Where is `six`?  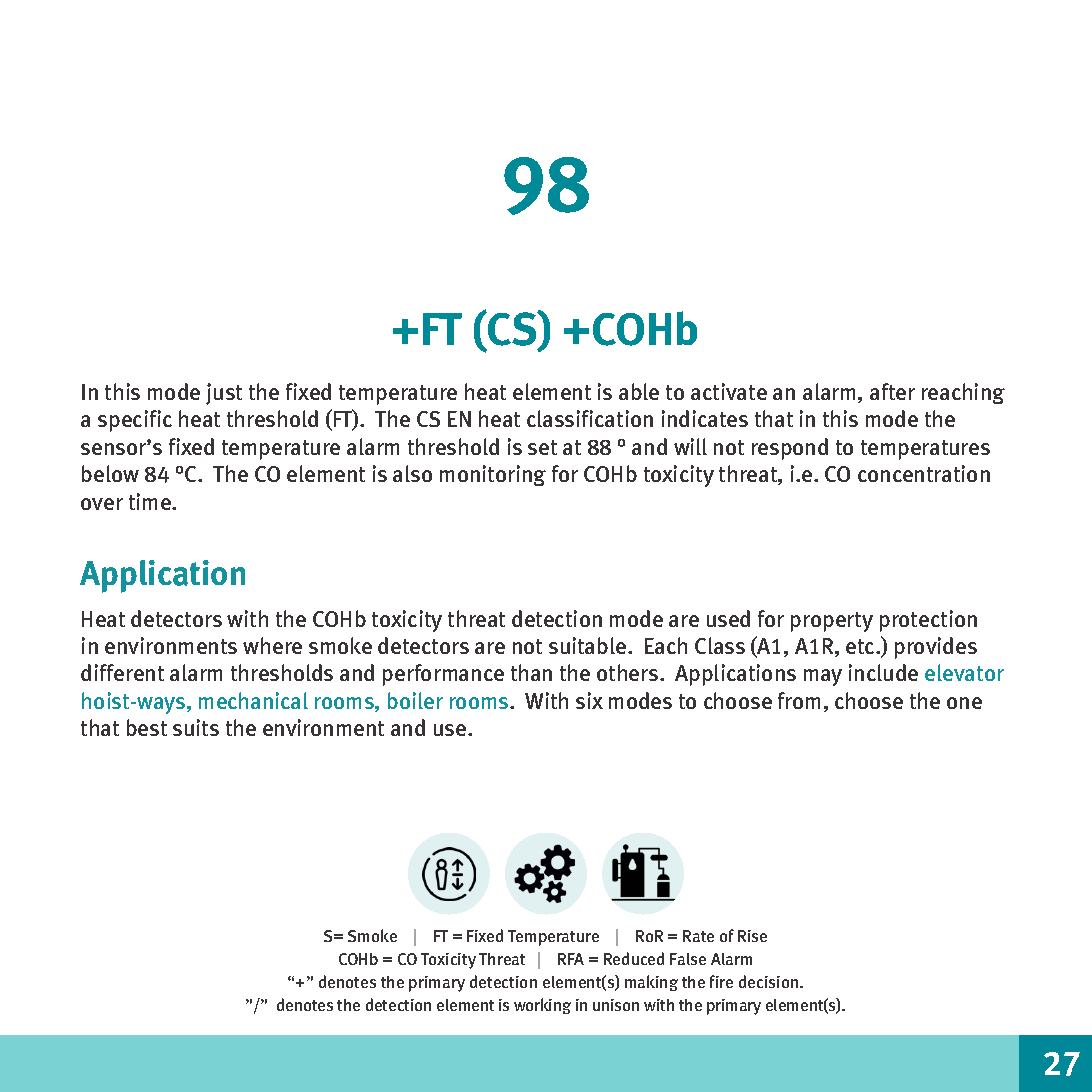 six is located at coordinates (589, 700).
